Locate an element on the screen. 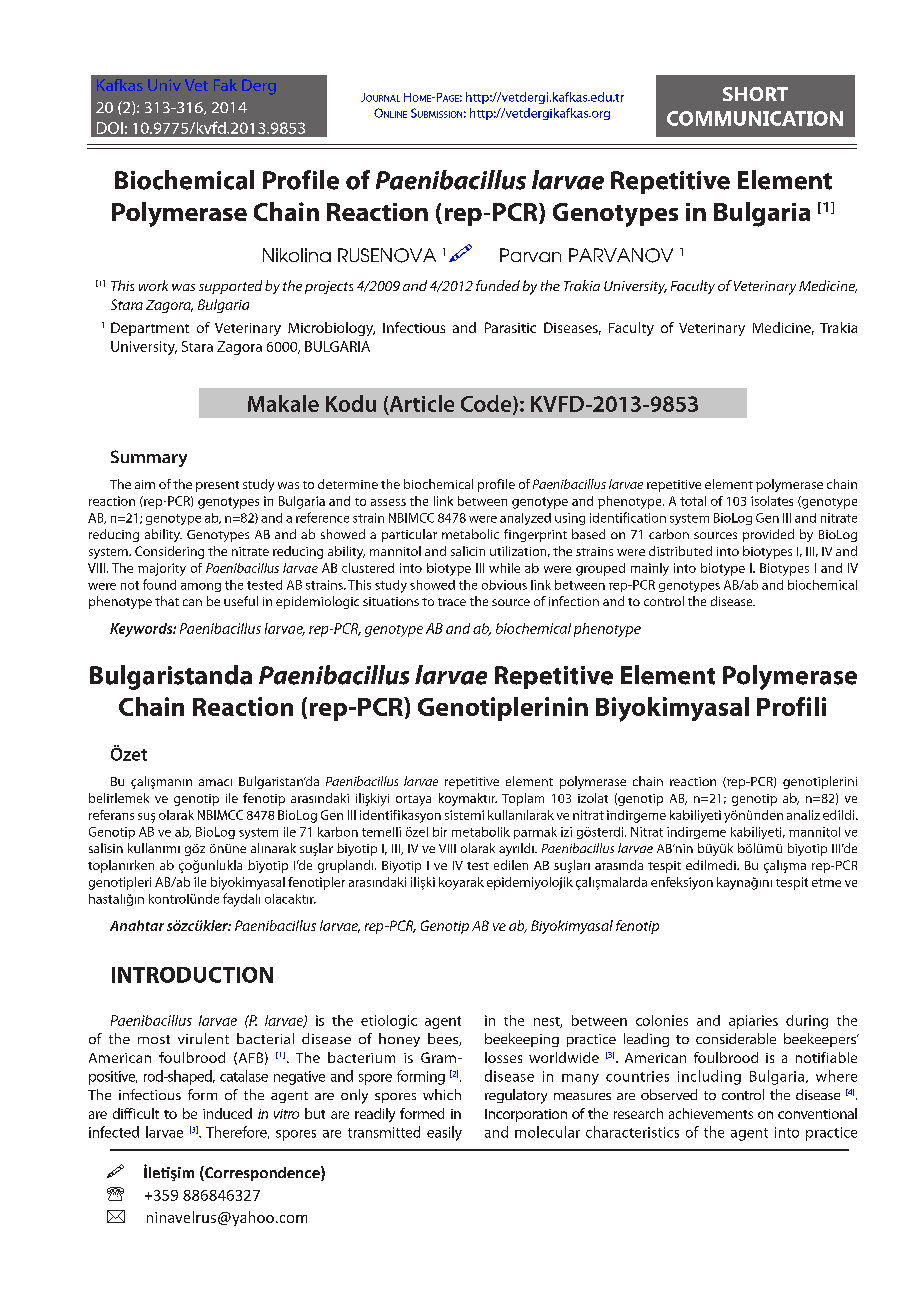  COMMUNICATION is located at coordinates (755, 118).
